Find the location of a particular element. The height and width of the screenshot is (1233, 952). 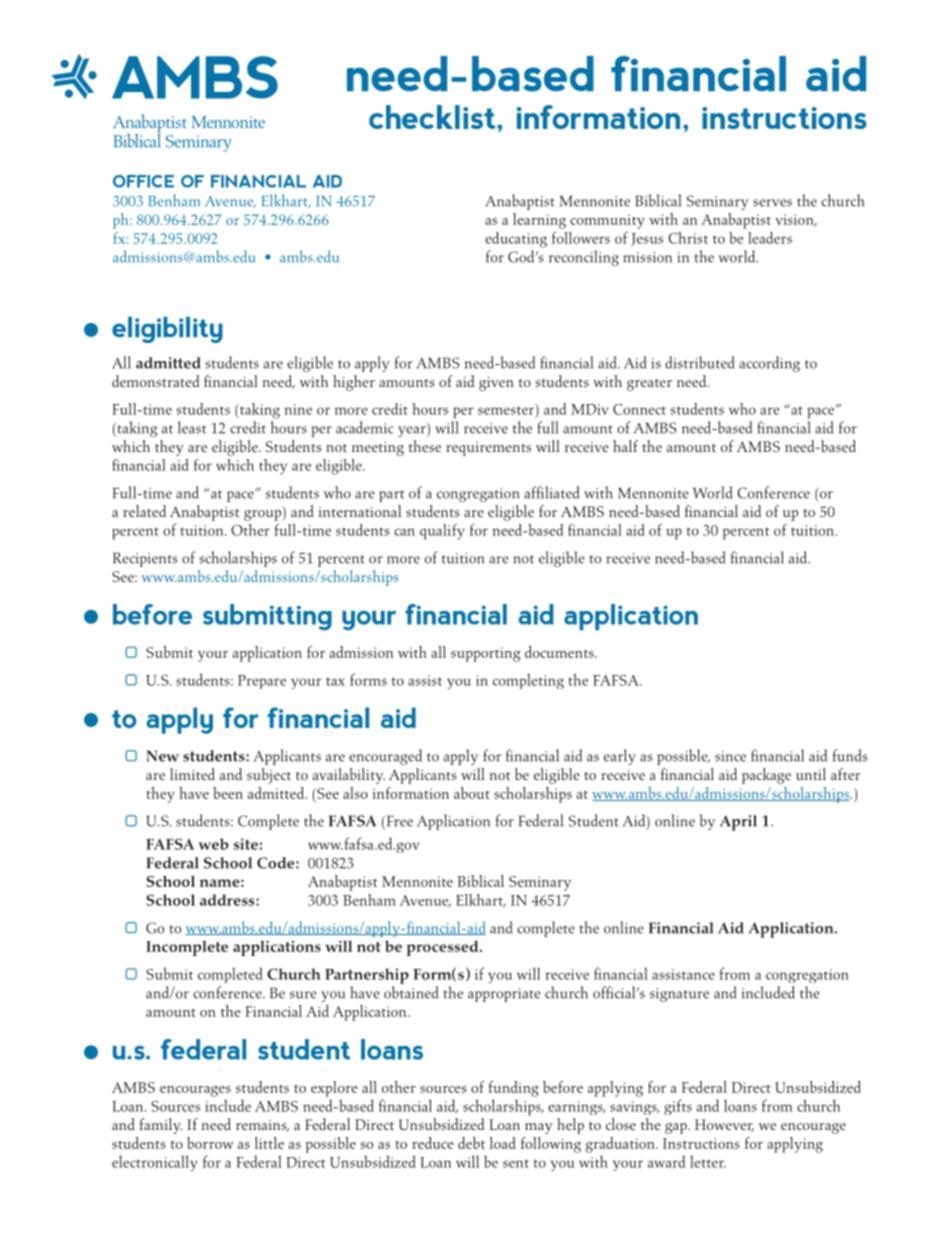

half is located at coordinates (625, 446).
